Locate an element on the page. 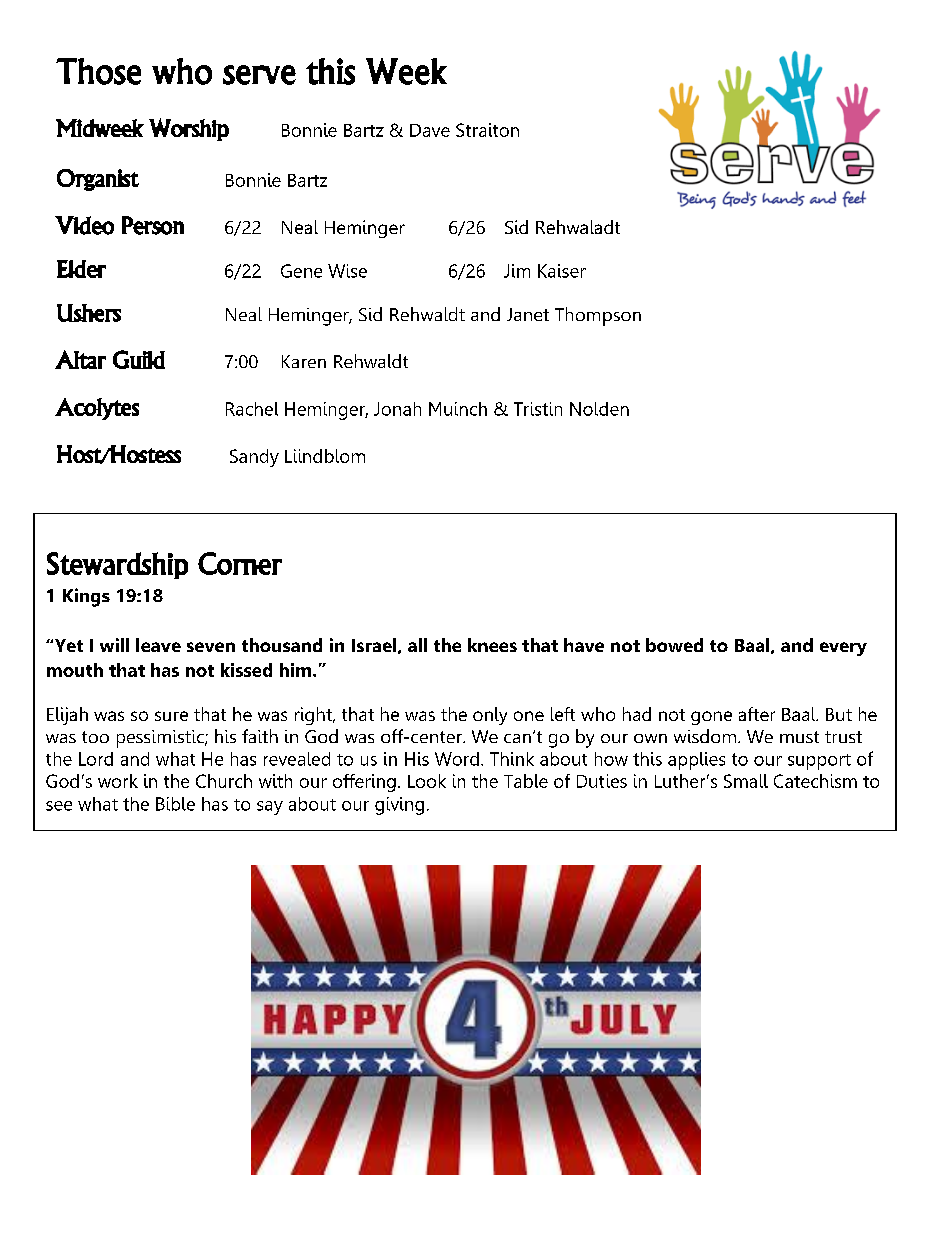 The height and width of the document is (1233, 952). work is located at coordinates (118, 781).
